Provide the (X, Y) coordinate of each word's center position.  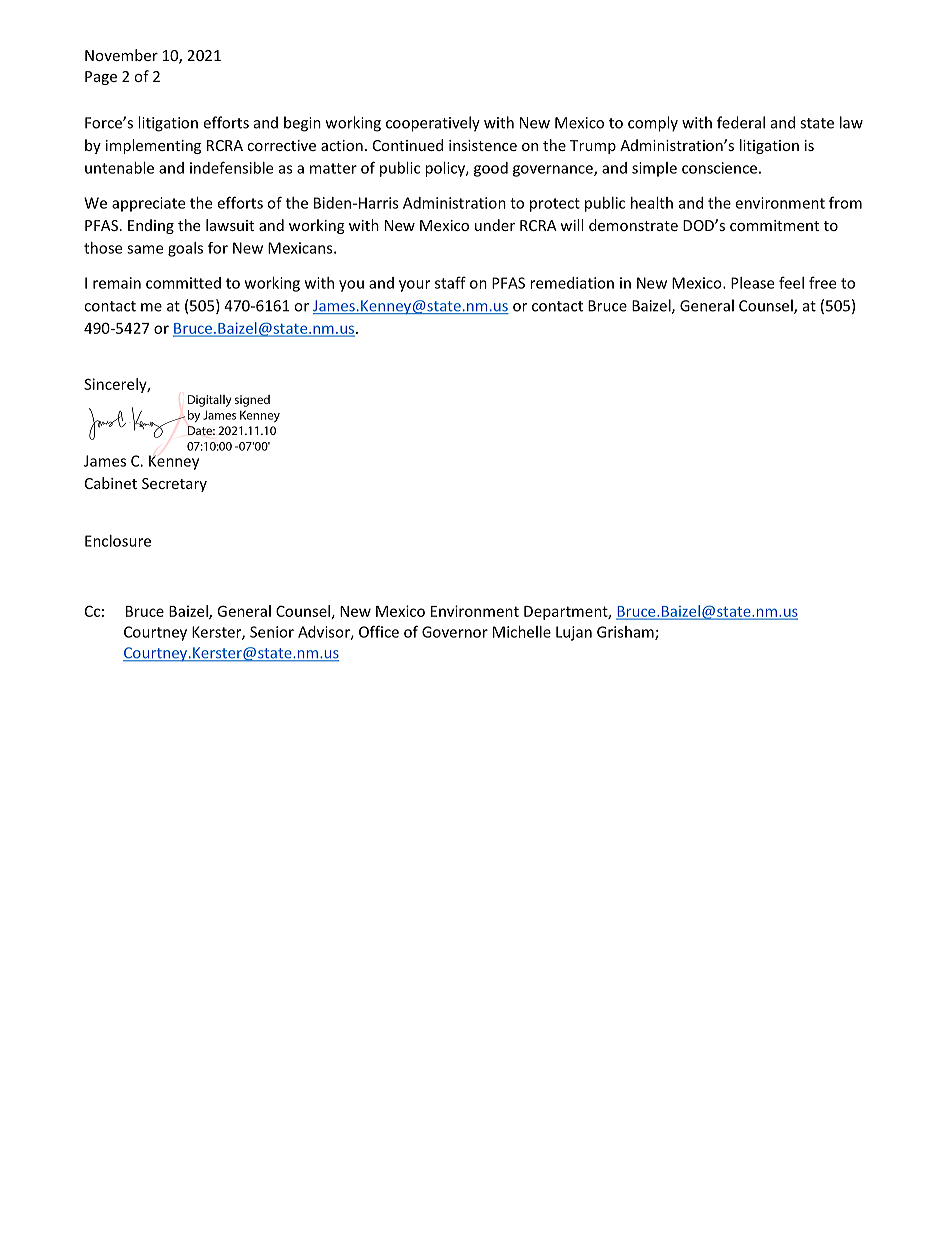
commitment (774, 225)
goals (185, 249)
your (414, 286)
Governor (455, 632)
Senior (272, 632)
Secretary (174, 485)
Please (752, 283)
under (495, 225)
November (121, 55)
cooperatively (433, 124)
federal (741, 122)
